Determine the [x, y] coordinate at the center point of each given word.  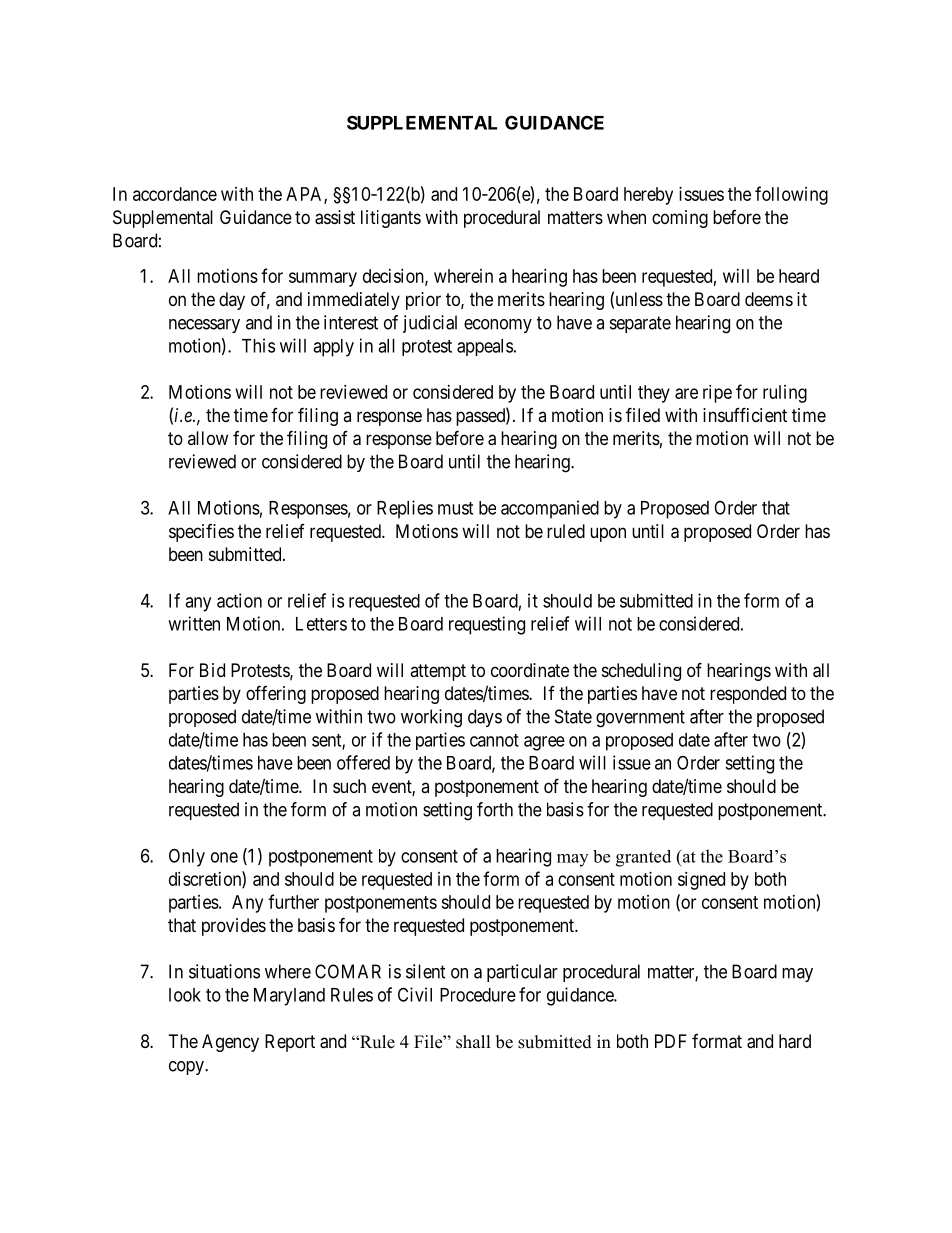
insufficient [745, 414]
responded [748, 695]
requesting [487, 625]
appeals [485, 347]
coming [680, 219]
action [239, 600]
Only [187, 857]
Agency [230, 1043]
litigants [391, 219]
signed [701, 881]
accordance [175, 194]
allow [208, 438]
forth [495, 809]
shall [473, 1042]
